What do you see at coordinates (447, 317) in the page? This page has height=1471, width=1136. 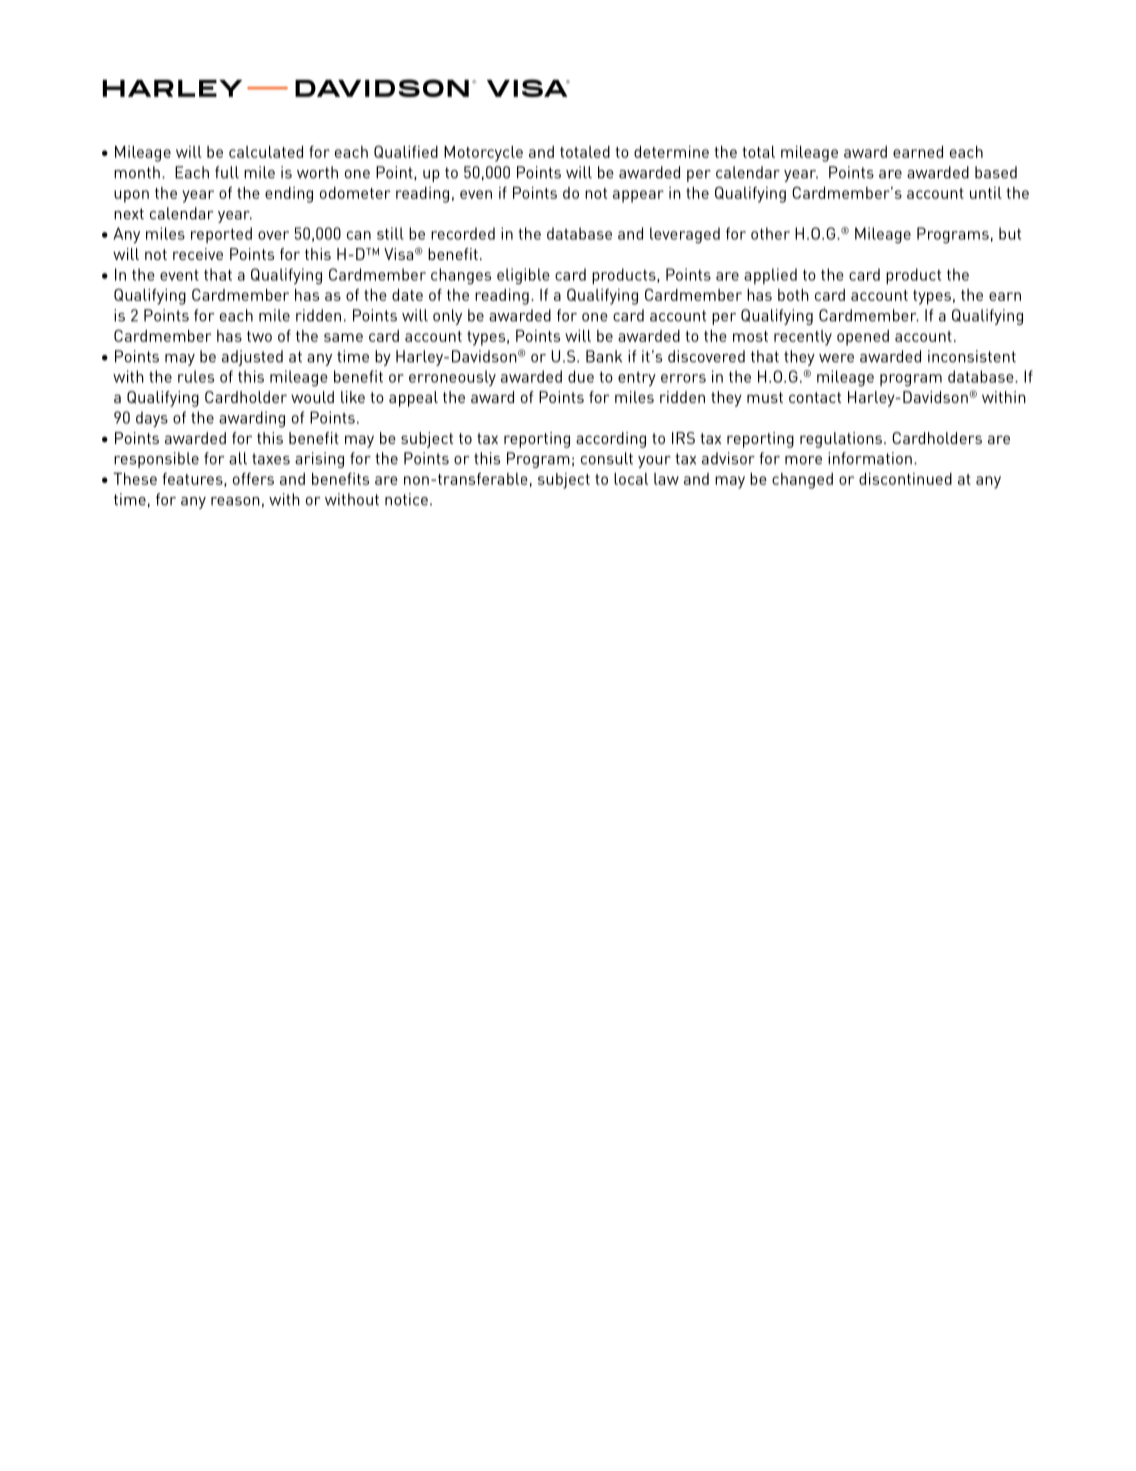 I see `only` at bounding box center [447, 317].
